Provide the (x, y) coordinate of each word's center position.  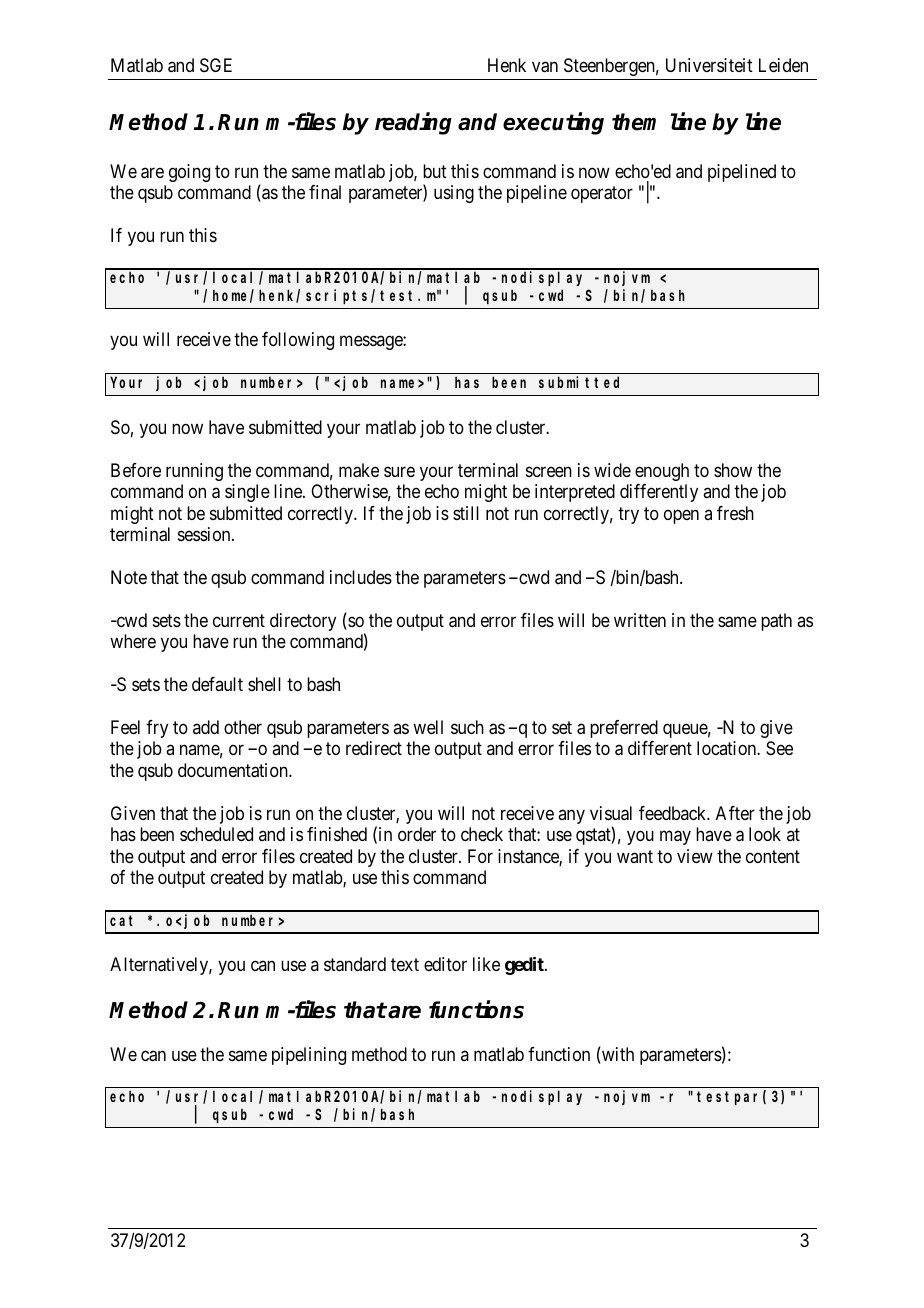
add (206, 727)
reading (413, 123)
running (194, 472)
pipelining (309, 1056)
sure (399, 471)
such (467, 727)
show (733, 470)
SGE (216, 65)
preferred (624, 729)
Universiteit (709, 65)
